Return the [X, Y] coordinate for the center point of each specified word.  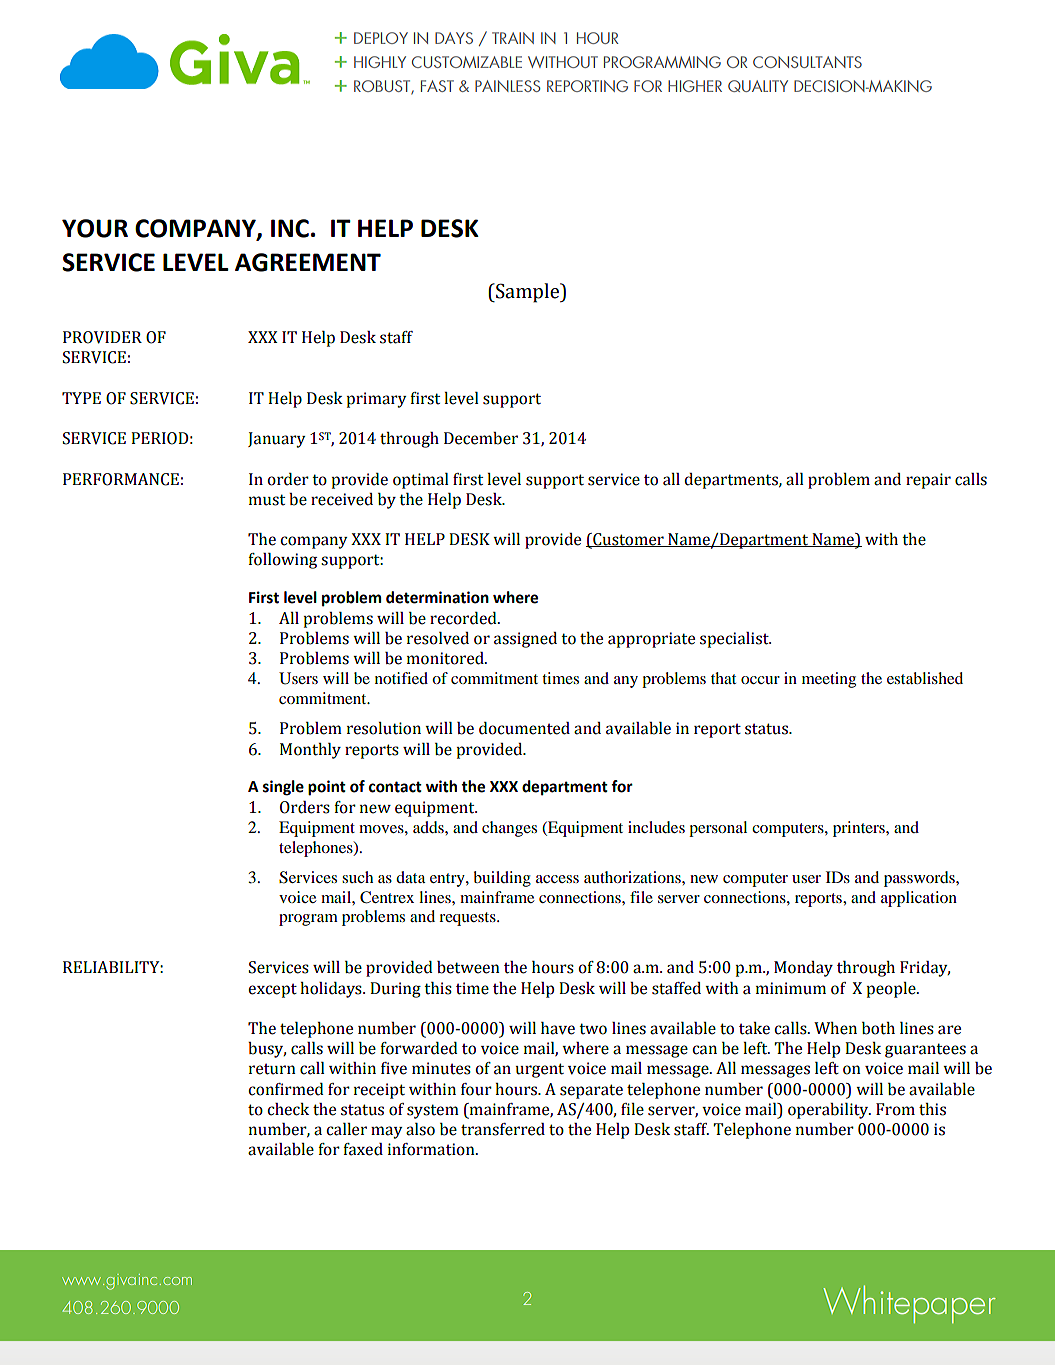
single [283, 788]
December [481, 438]
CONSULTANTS [807, 62]
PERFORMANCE [121, 479]
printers [860, 829]
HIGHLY [380, 62]
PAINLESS [507, 86]
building [502, 879]
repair [928, 481]
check [288, 1109]
